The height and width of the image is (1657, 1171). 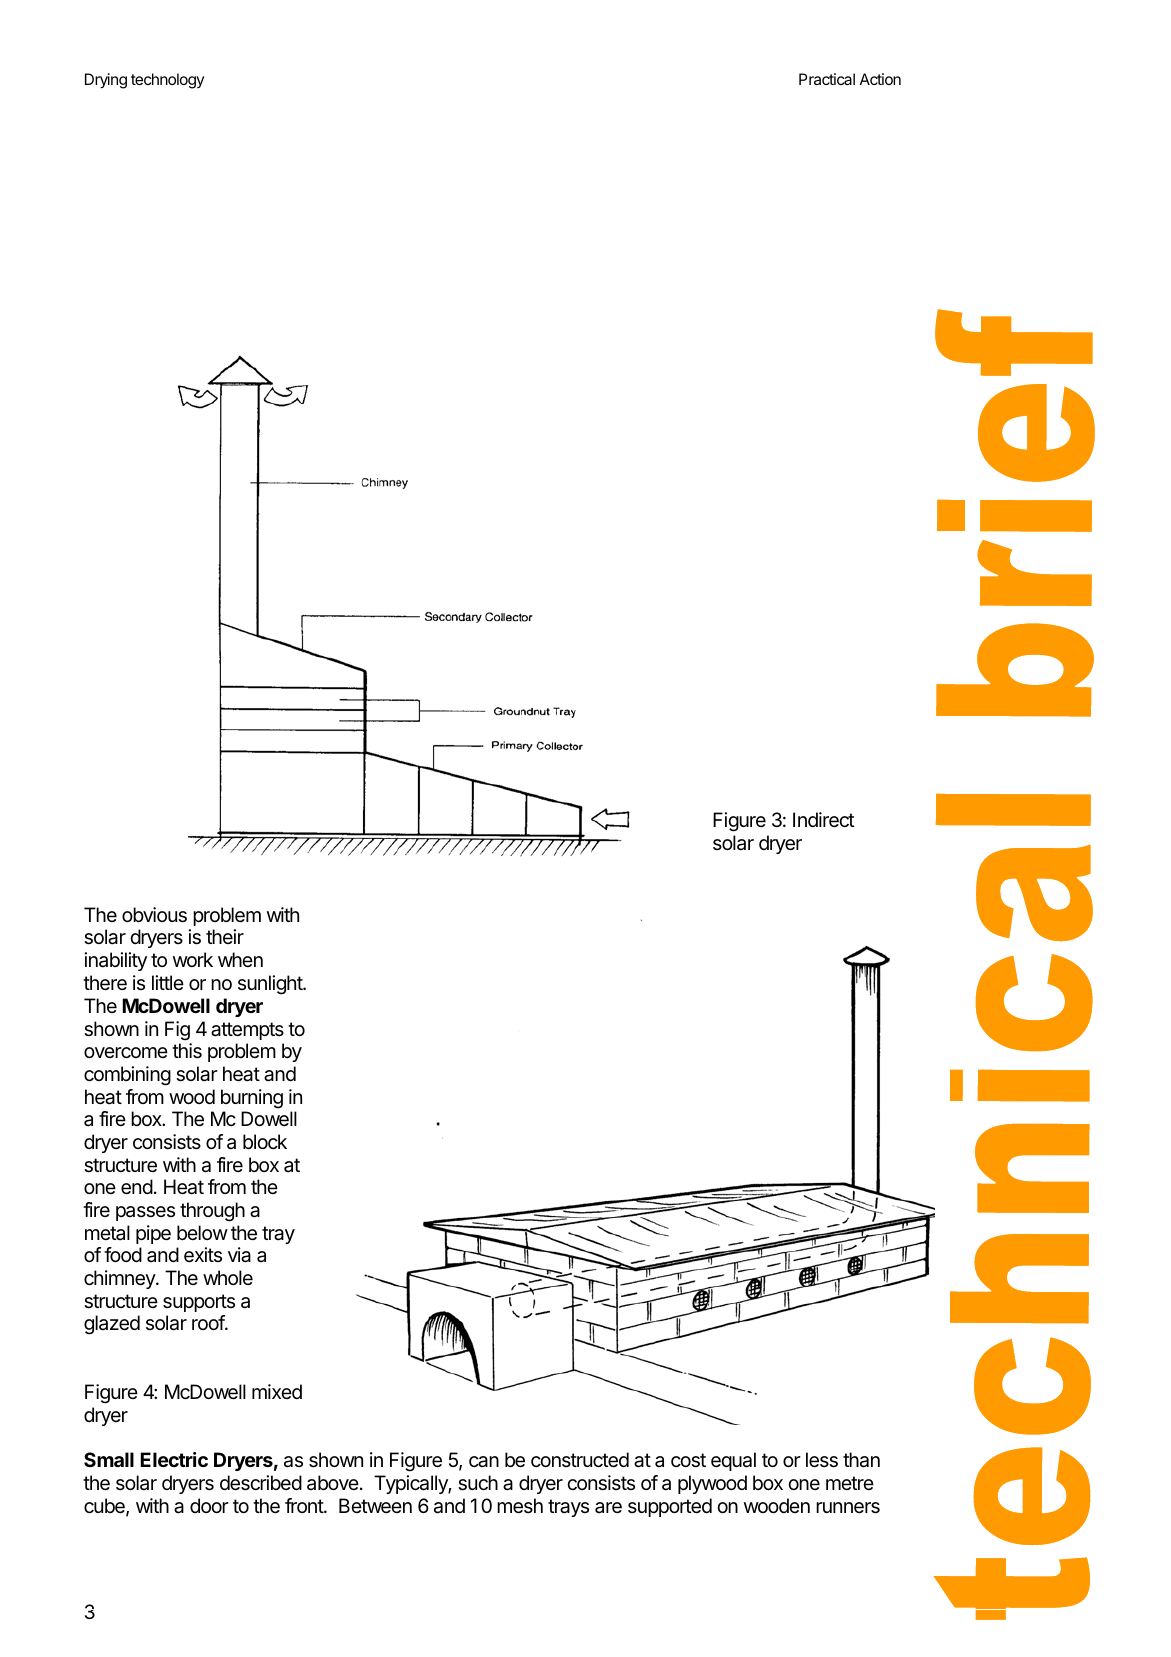 What do you see at coordinates (823, 820) in the image?
I see `Indirect` at bounding box center [823, 820].
